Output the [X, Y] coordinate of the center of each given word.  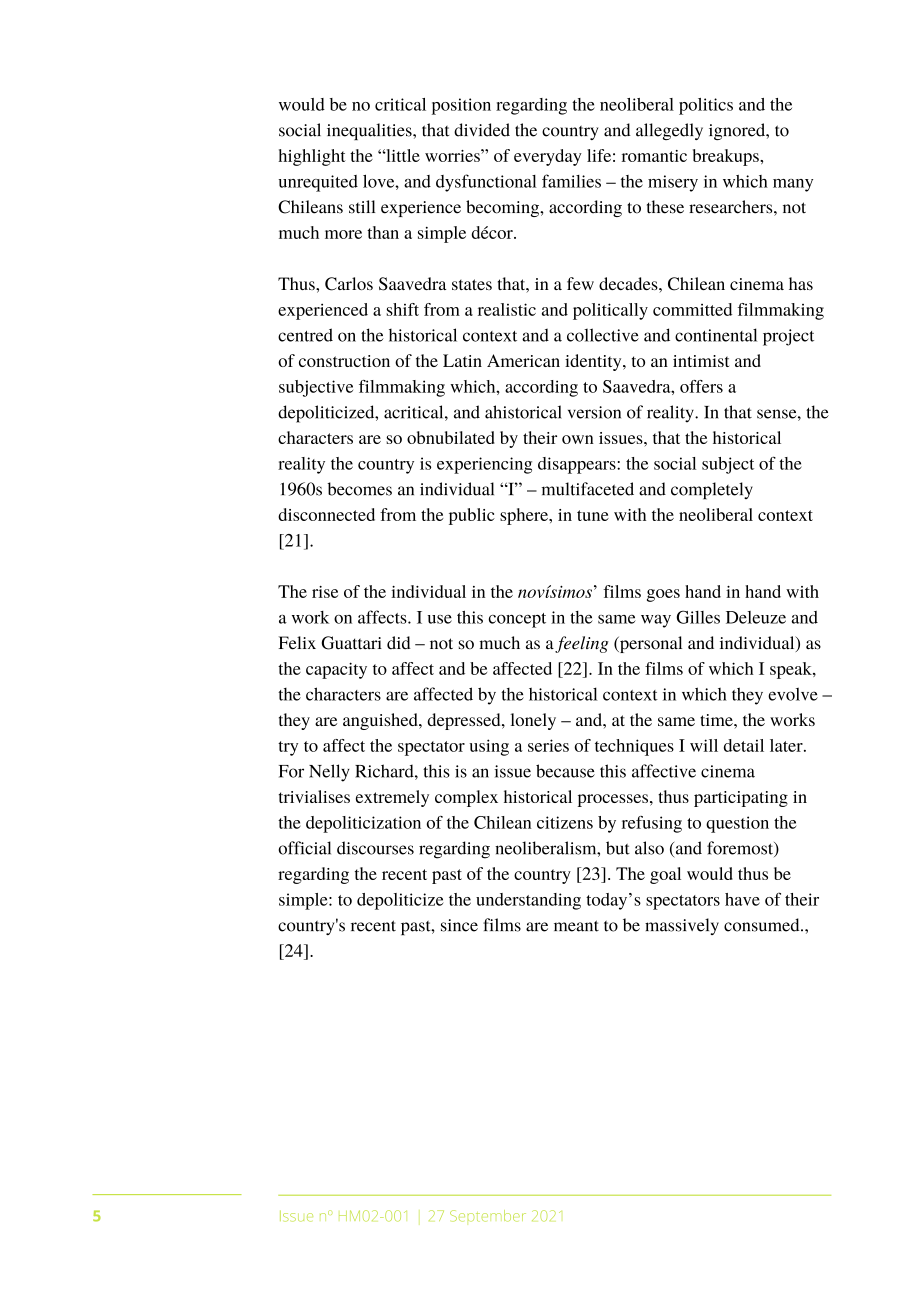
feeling [582, 644]
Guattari [352, 643]
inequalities [370, 131]
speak [792, 670]
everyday [548, 157]
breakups [727, 157]
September [488, 1216]
